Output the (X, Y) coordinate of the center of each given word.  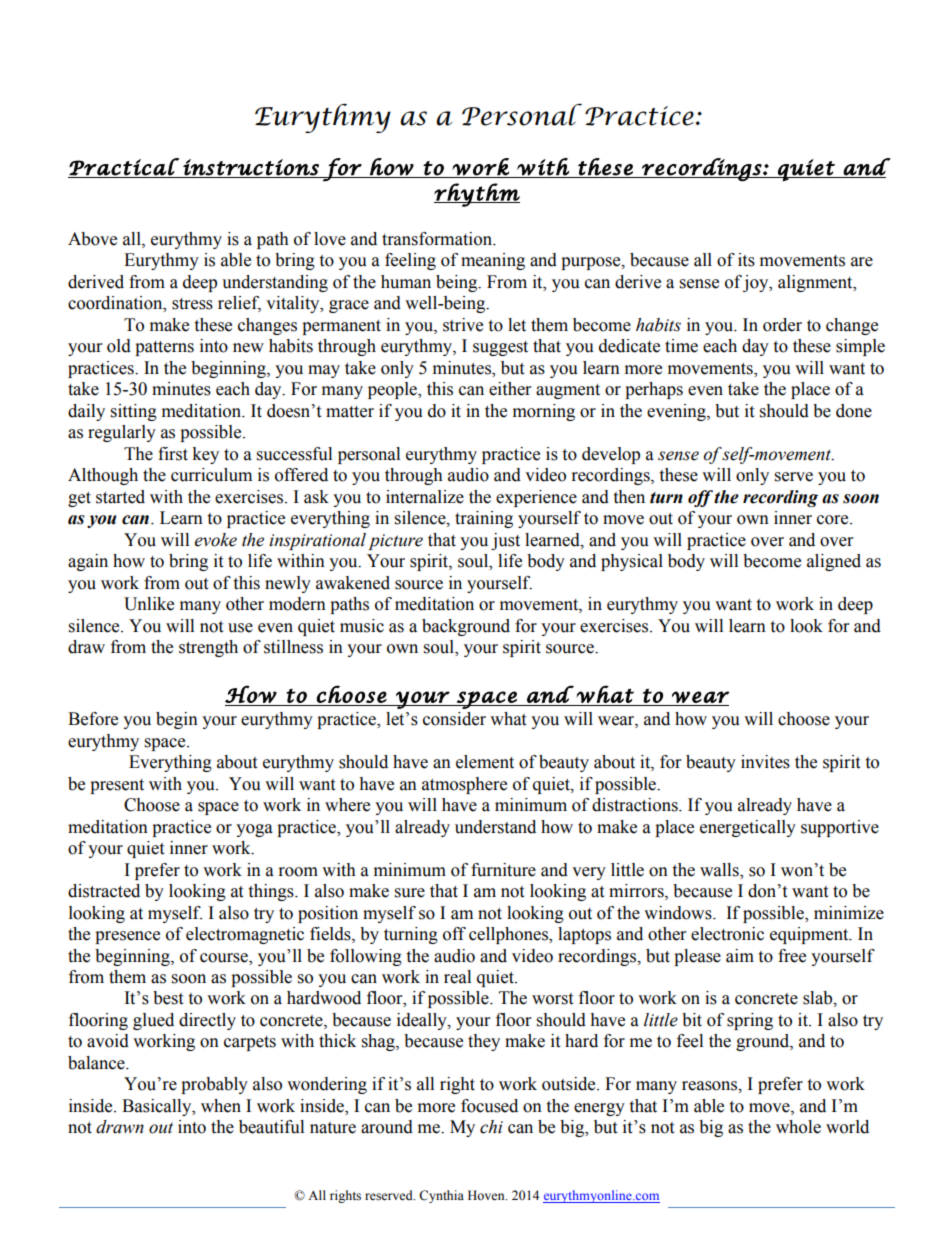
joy (757, 283)
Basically (158, 1107)
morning (544, 412)
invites (765, 762)
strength (208, 648)
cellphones (509, 935)
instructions (251, 167)
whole (798, 1127)
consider (454, 719)
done (854, 411)
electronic (727, 934)
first (173, 454)
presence (127, 937)
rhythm (477, 195)
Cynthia (441, 1196)
